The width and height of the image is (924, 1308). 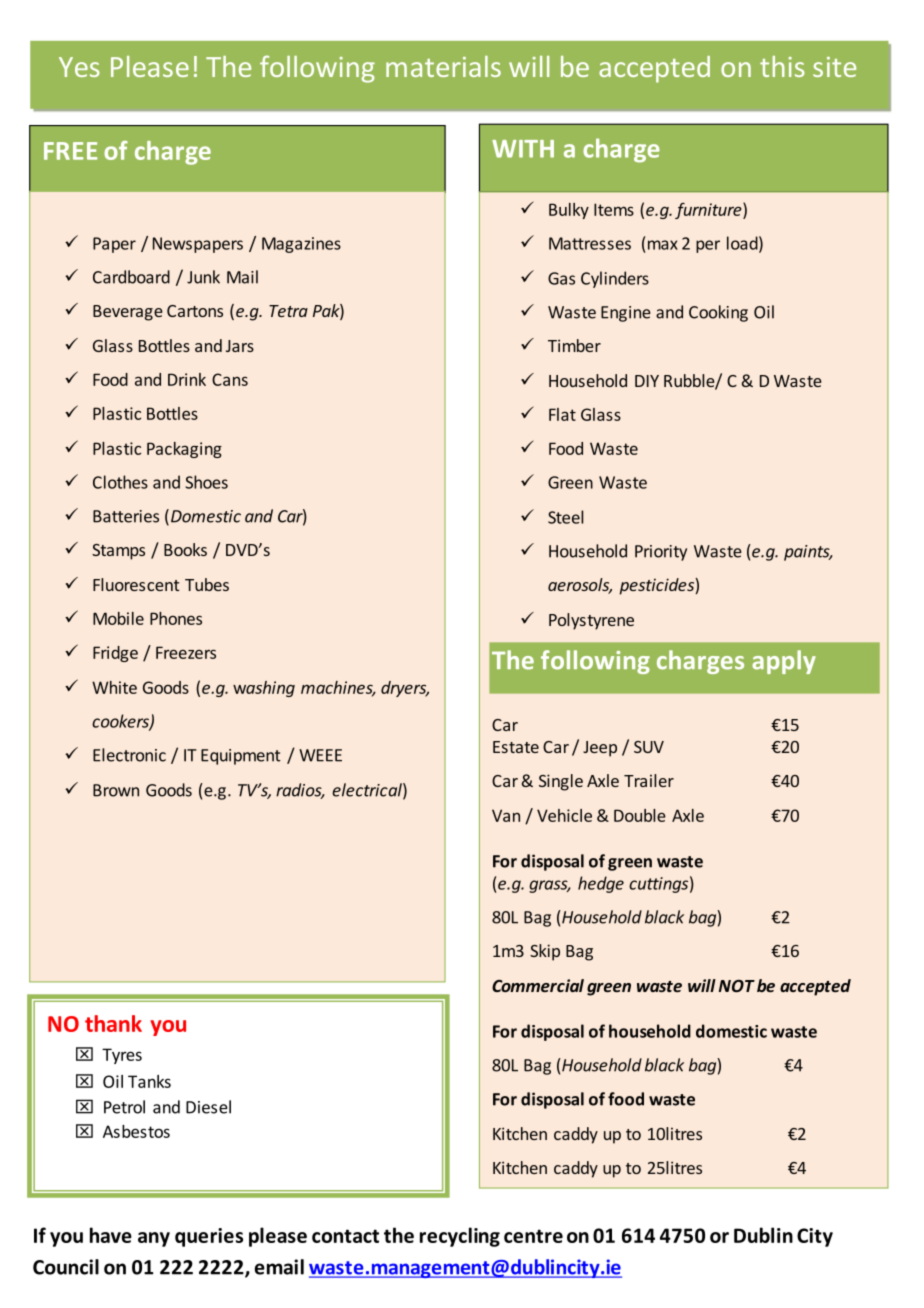 What do you see at coordinates (113, 1023) in the image?
I see `thank` at bounding box center [113, 1023].
